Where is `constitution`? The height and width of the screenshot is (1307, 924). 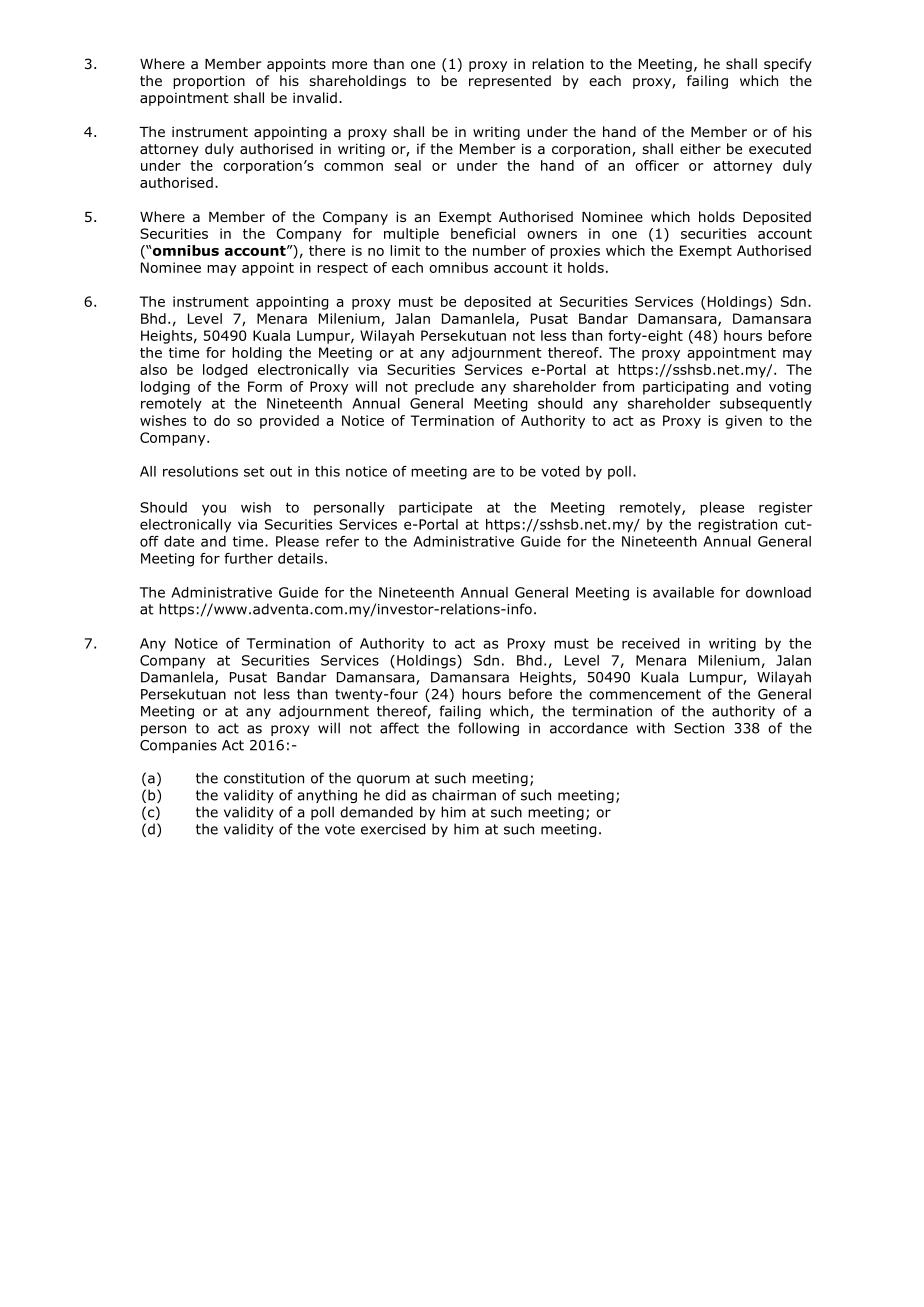 constitution is located at coordinates (264, 778).
